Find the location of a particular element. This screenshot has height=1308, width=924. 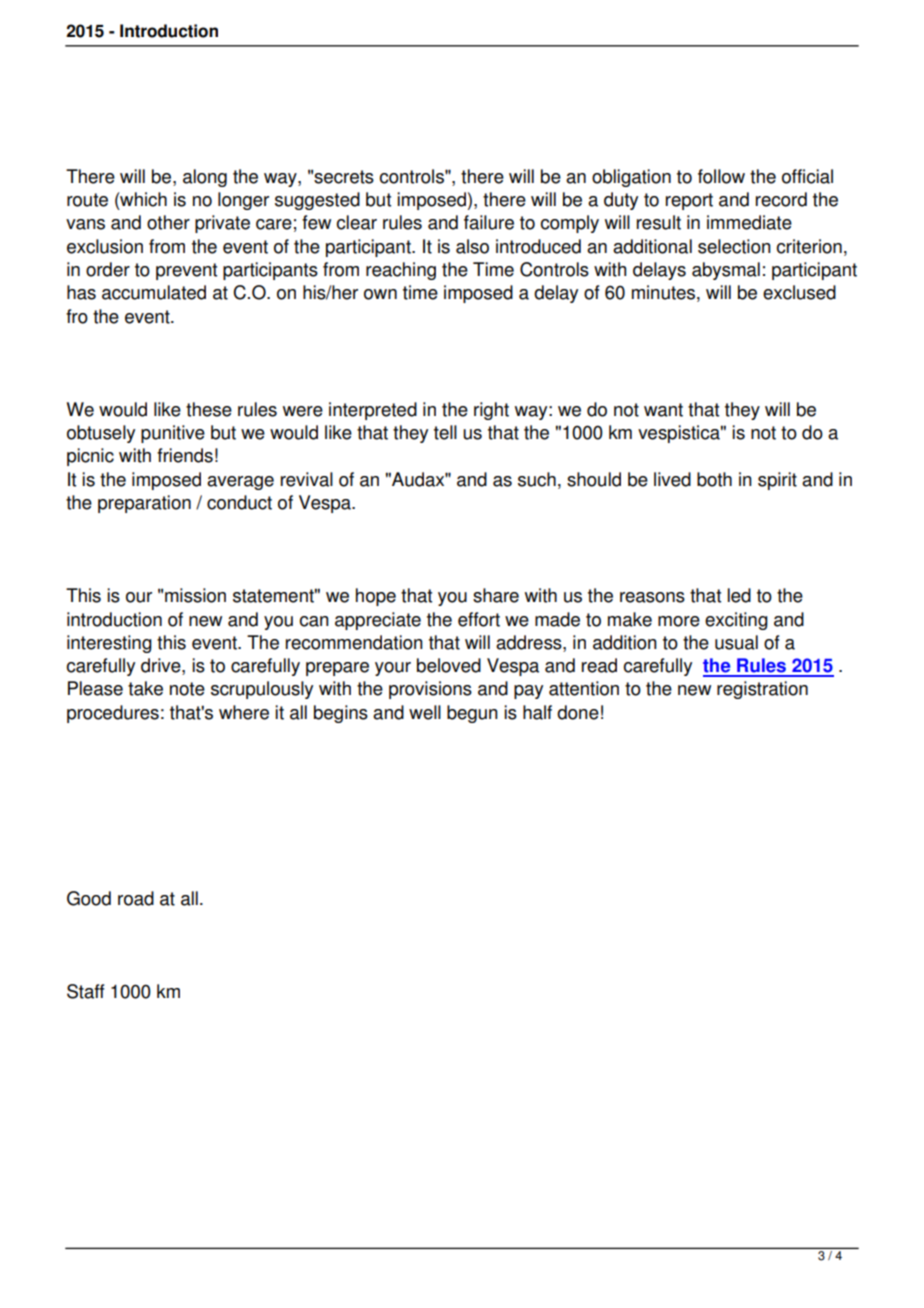

mission is located at coordinates (195, 595).
